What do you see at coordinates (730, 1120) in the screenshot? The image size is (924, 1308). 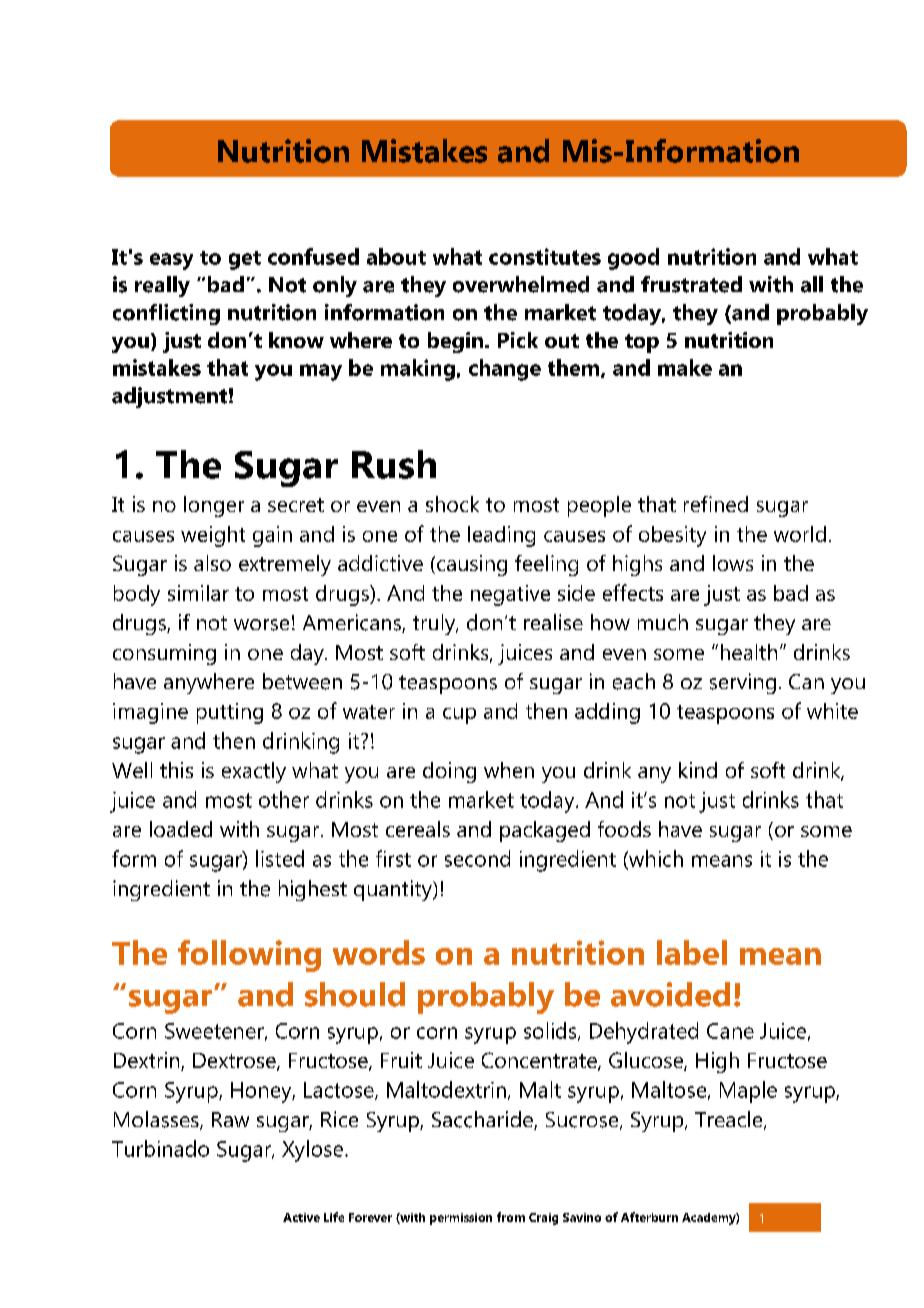 I see `Treacle` at bounding box center [730, 1120].
